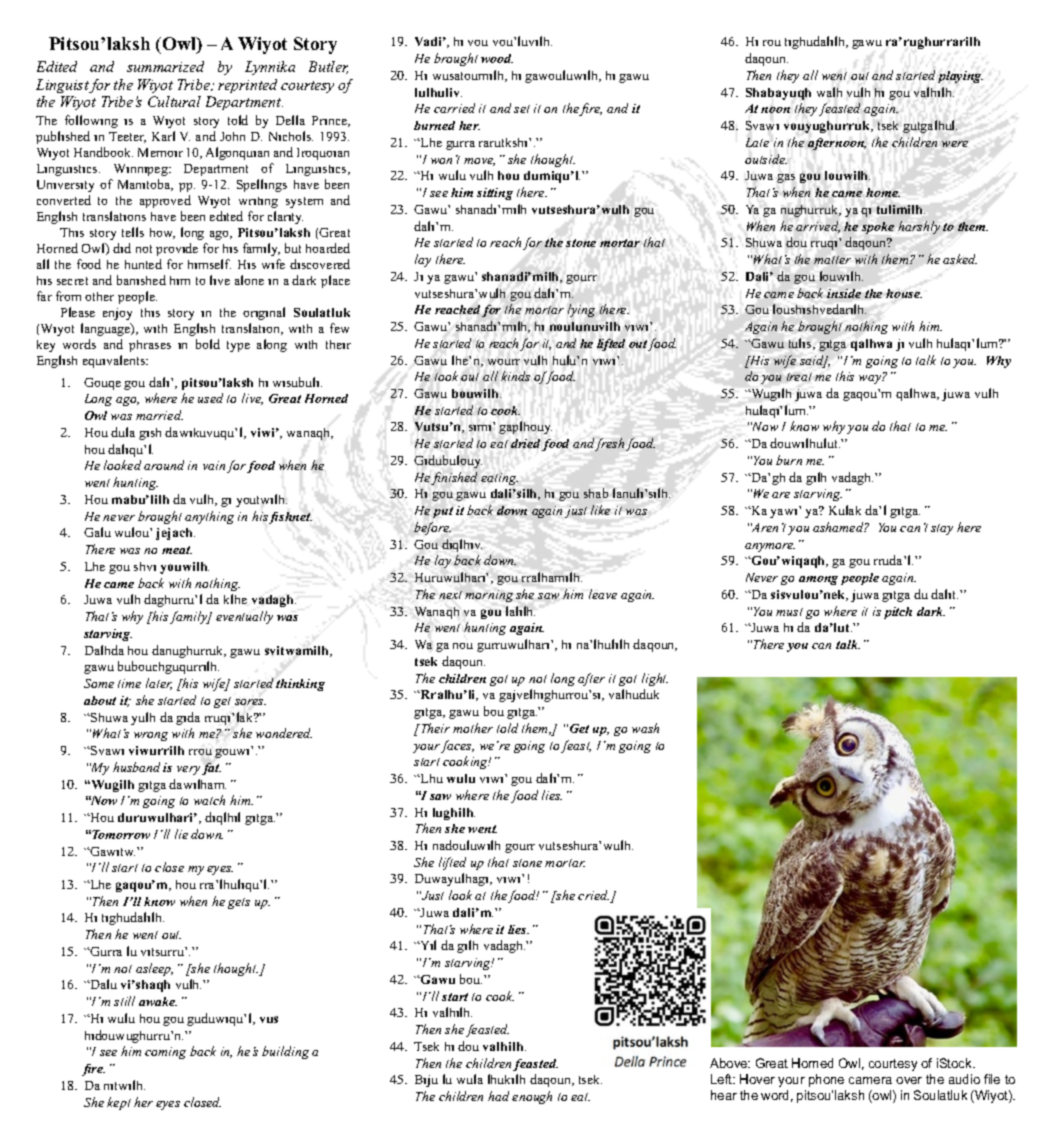  What do you see at coordinates (960, 77) in the screenshot?
I see `playing` at bounding box center [960, 77].
